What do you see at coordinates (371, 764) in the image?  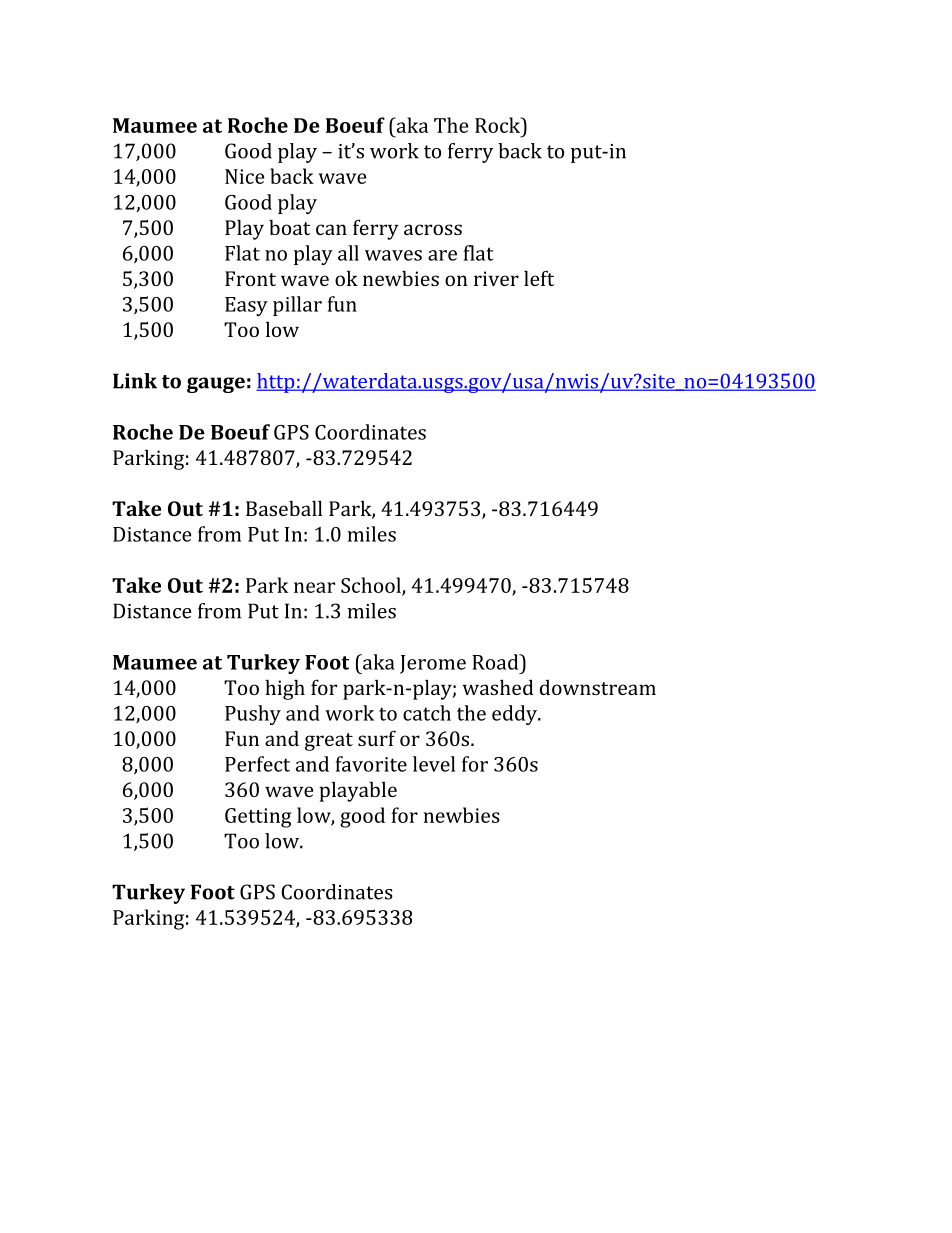 I see `favorite` at bounding box center [371, 764].
